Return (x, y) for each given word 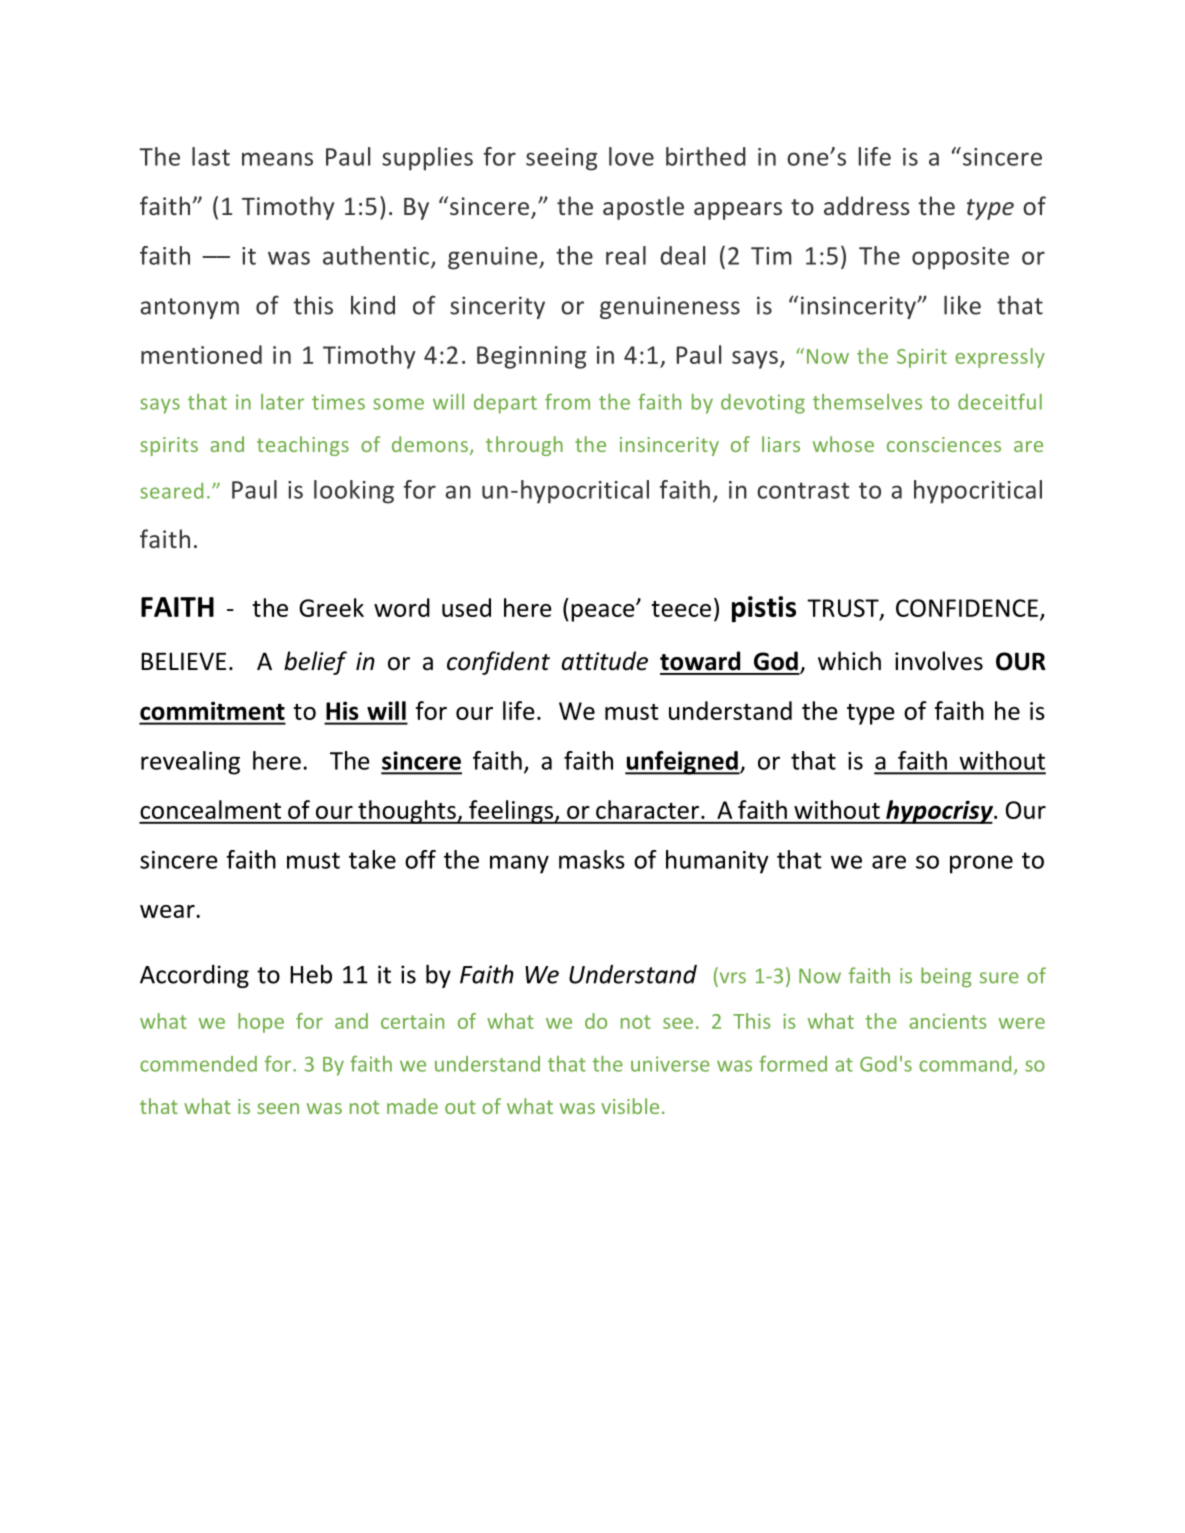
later (282, 402)
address (867, 205)
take (372, 859)
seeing (561, 159)
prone (981, 864)
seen (278, 1108)
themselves (867, 402)
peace (604, 612)
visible (630, 1106)
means (277, 159)
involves (939, 661)
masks (592, 859)
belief (315, 663)
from (567, 401)
